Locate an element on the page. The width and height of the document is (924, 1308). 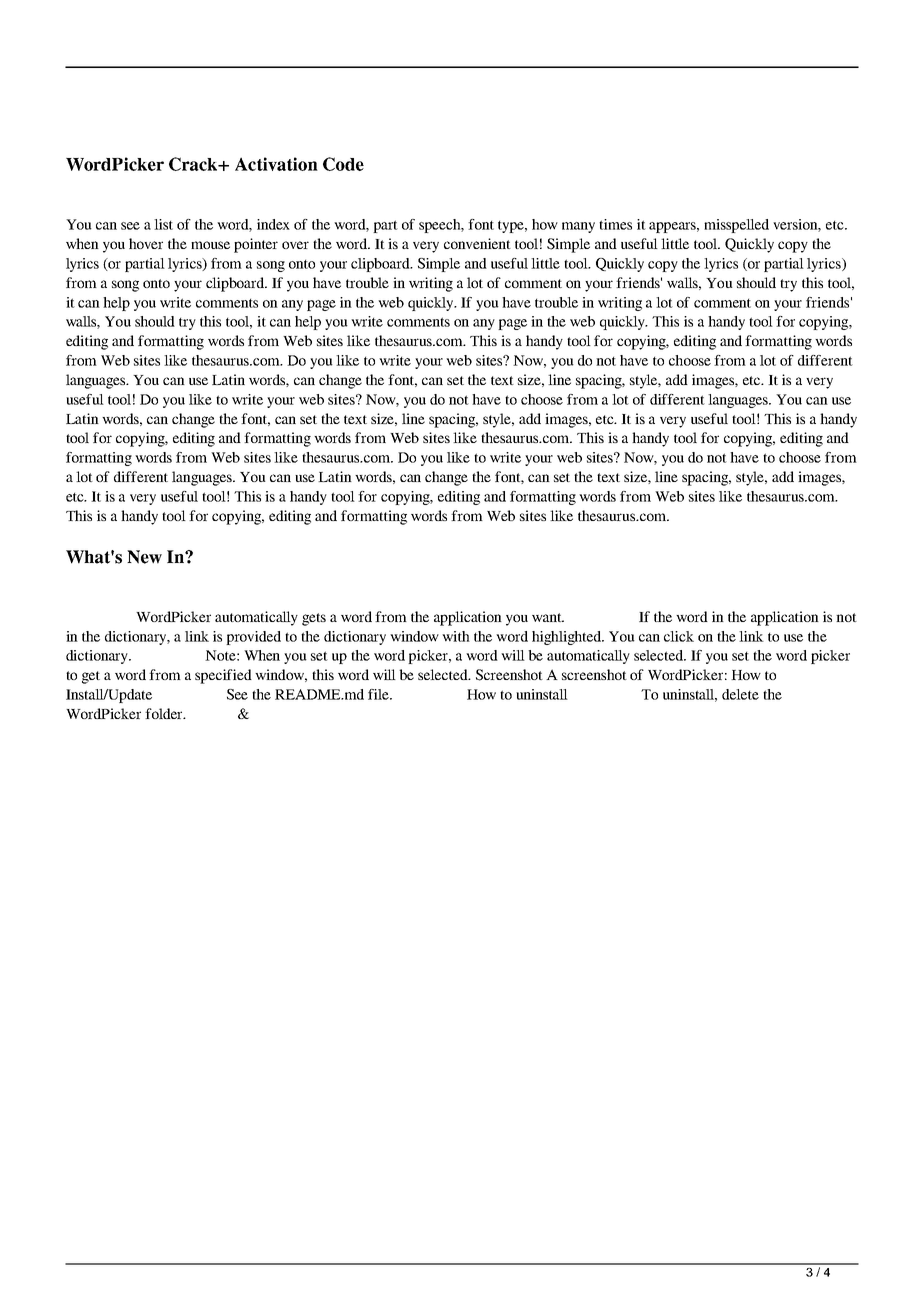
Code is located at coordinates (343, 164).
